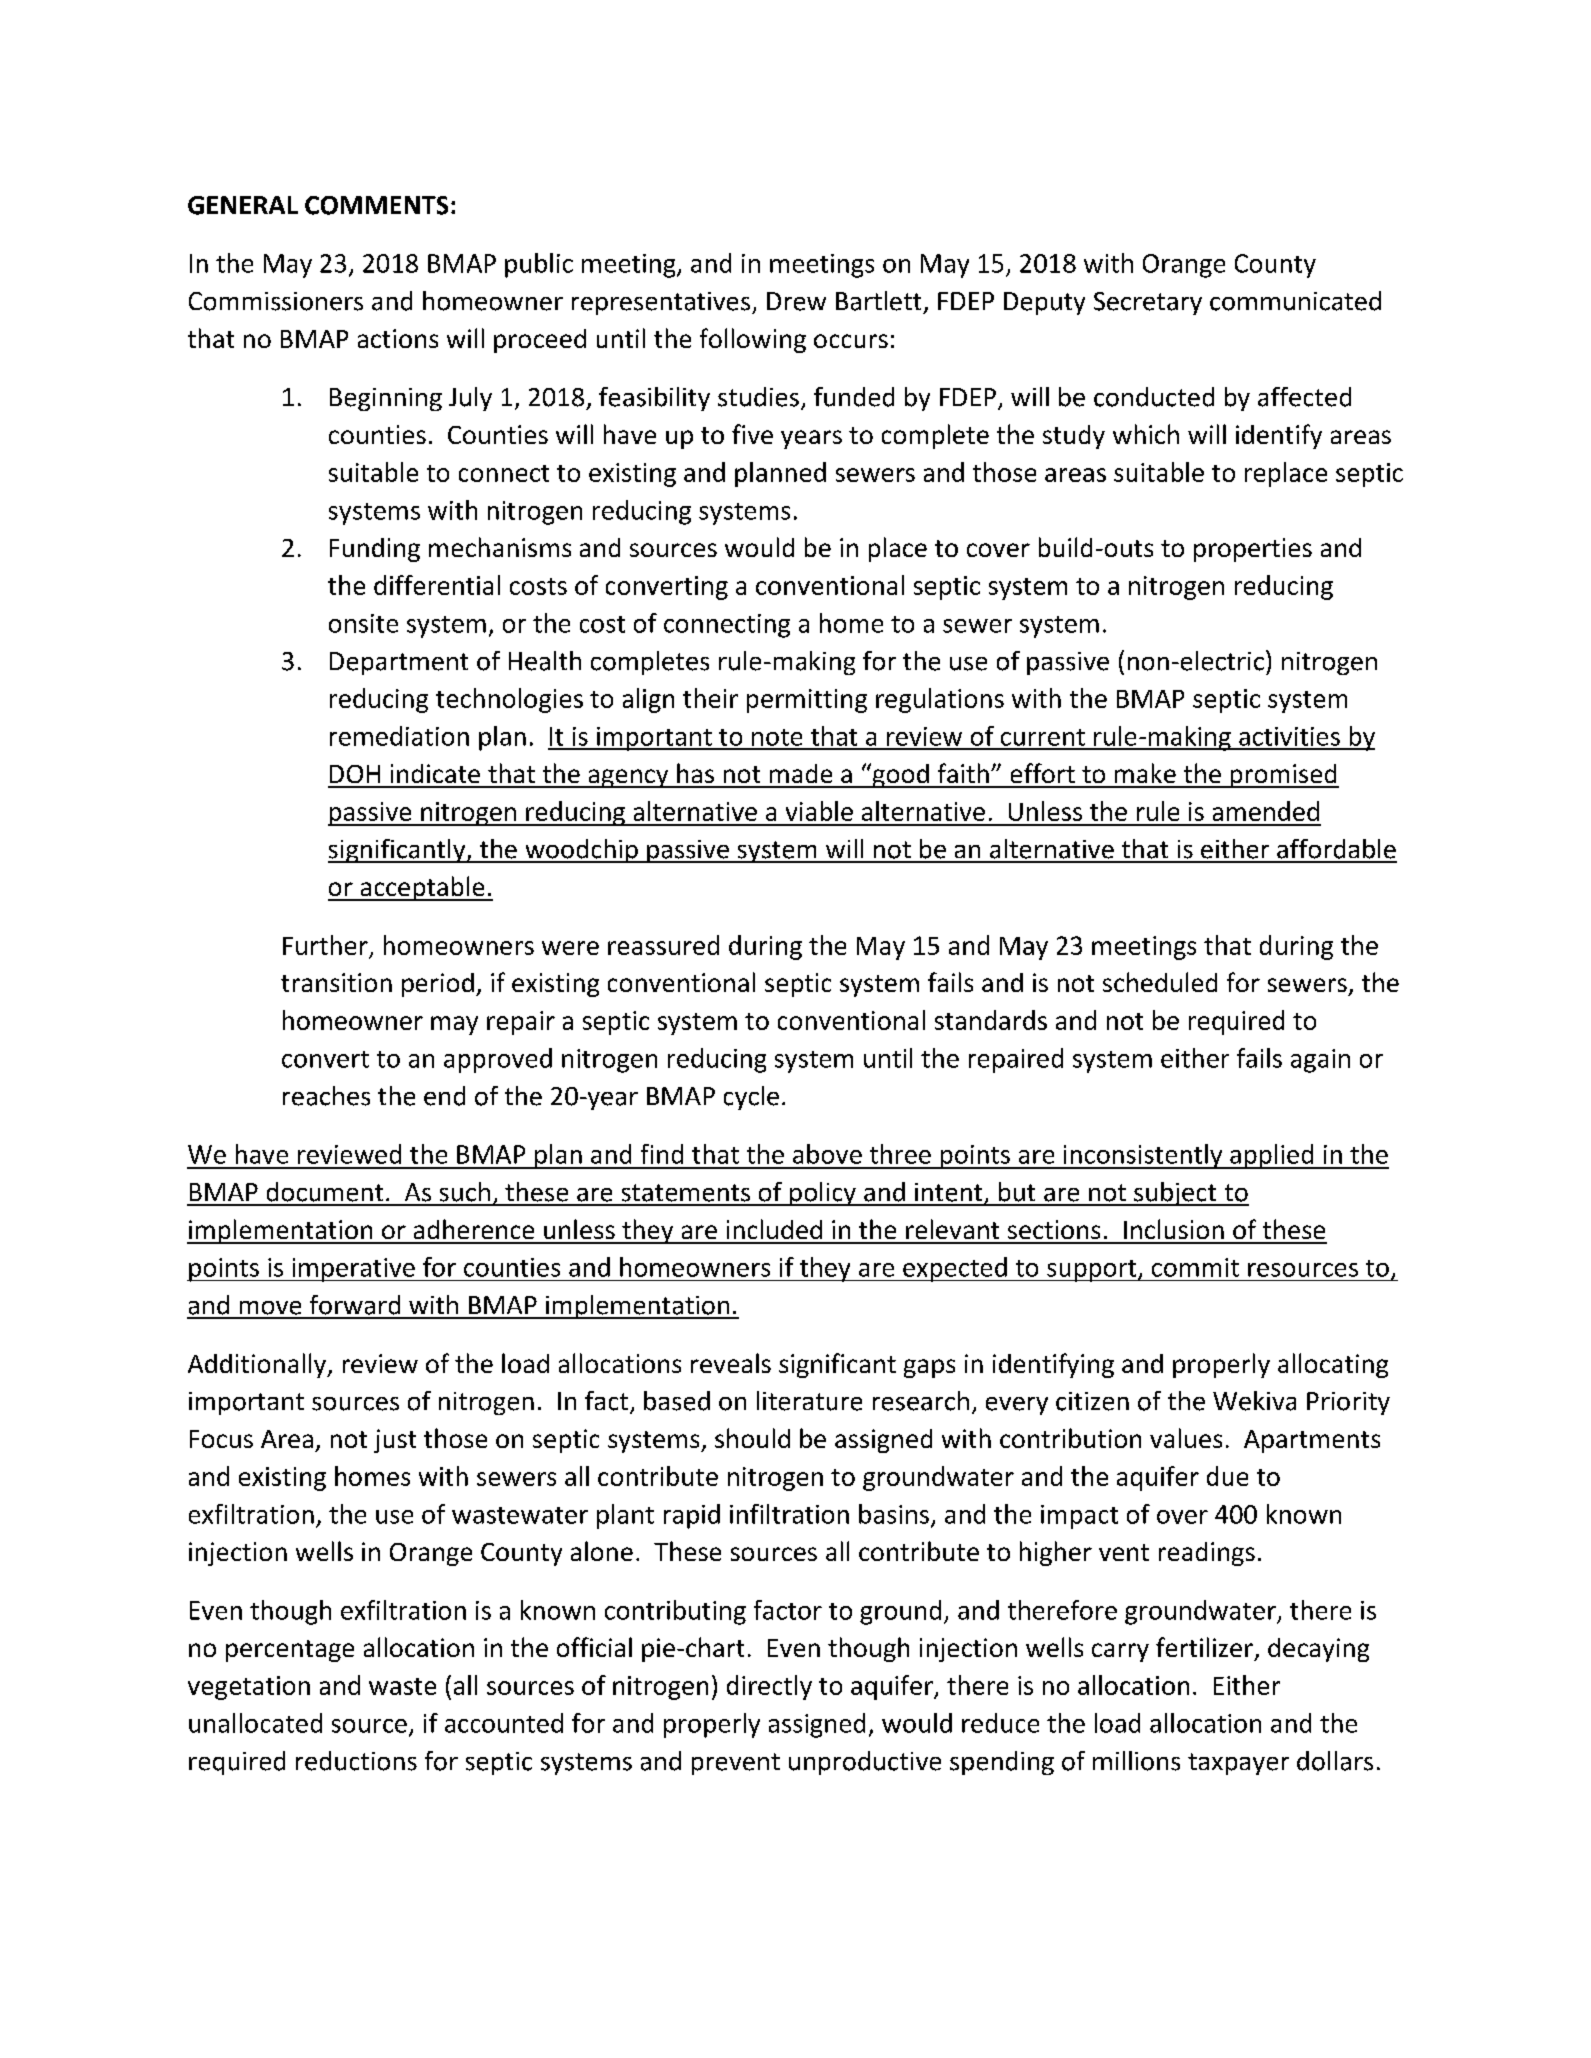  What do you see at coordinates (823, 1194) in the screenshot?
I see `policy` at bounding box center [823, 1194].
